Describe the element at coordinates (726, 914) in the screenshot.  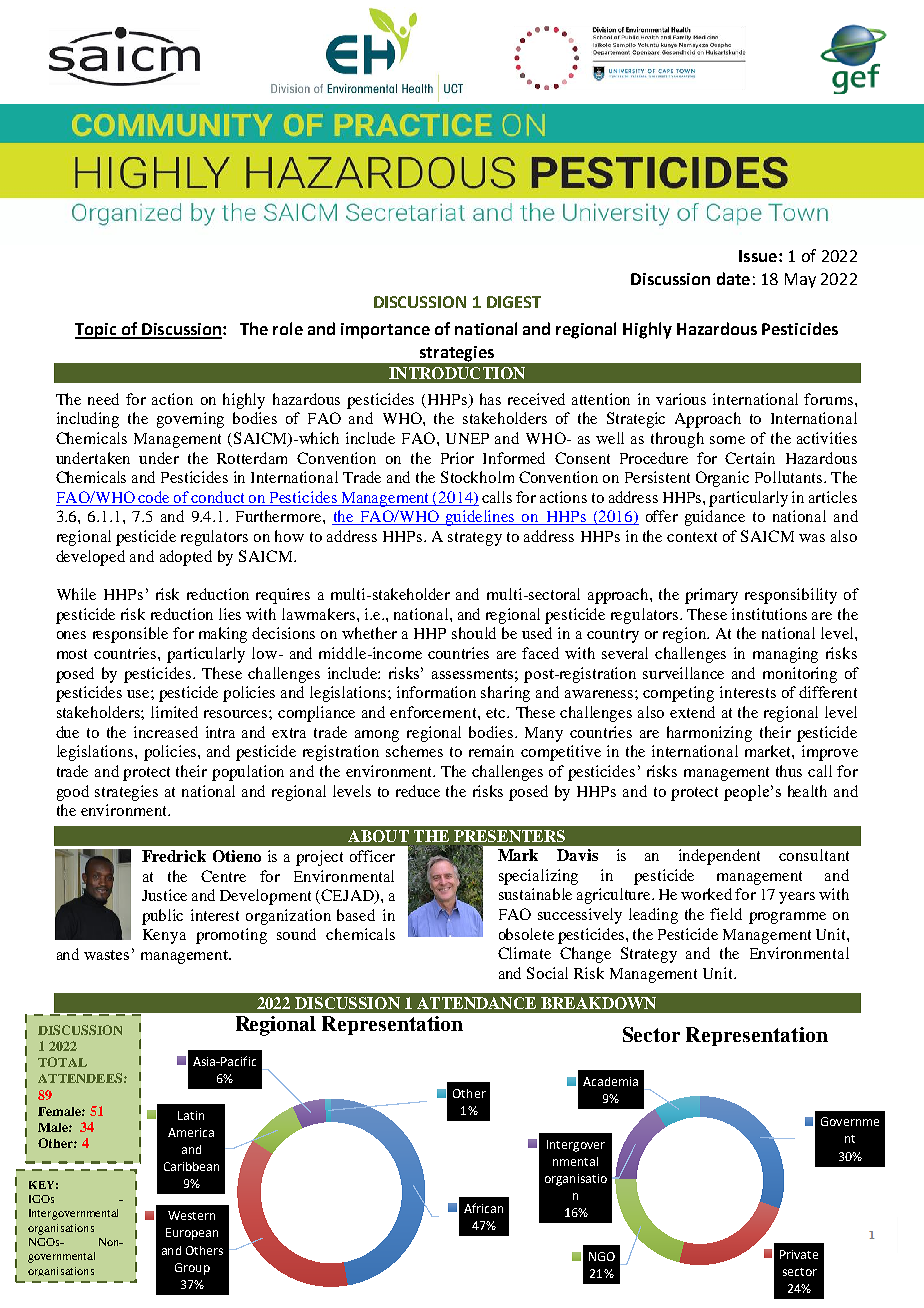
I see `field` at that location.
